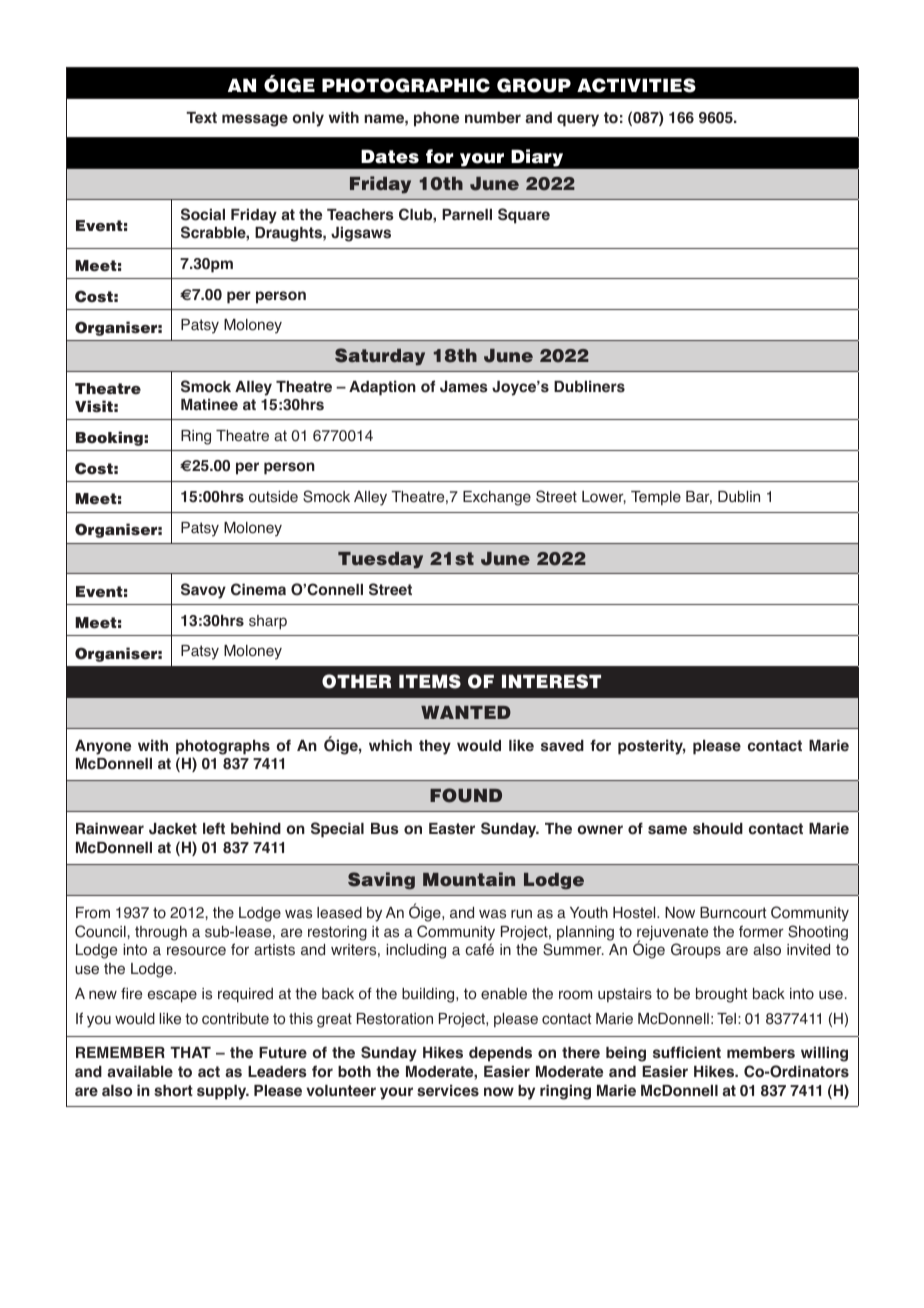  What do you see at coordinates (203, 591) in the page?
I see `Savoy` at bounding box center [203, 591].
